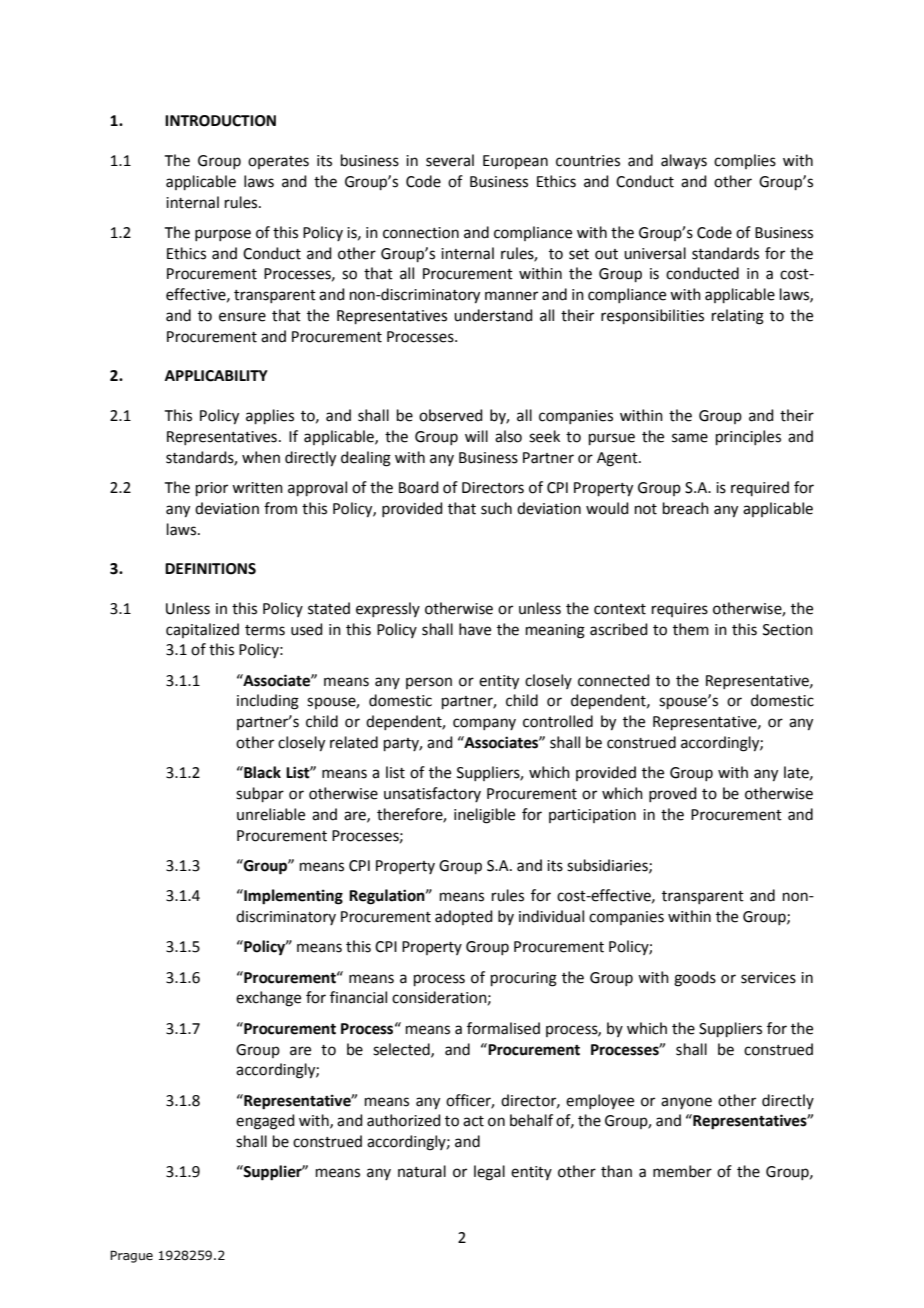 The image size is (924, 1308). What do you see at coordinates (212, 489) in the screenshot?
I see `prior` at bounding box center [212, 489].
